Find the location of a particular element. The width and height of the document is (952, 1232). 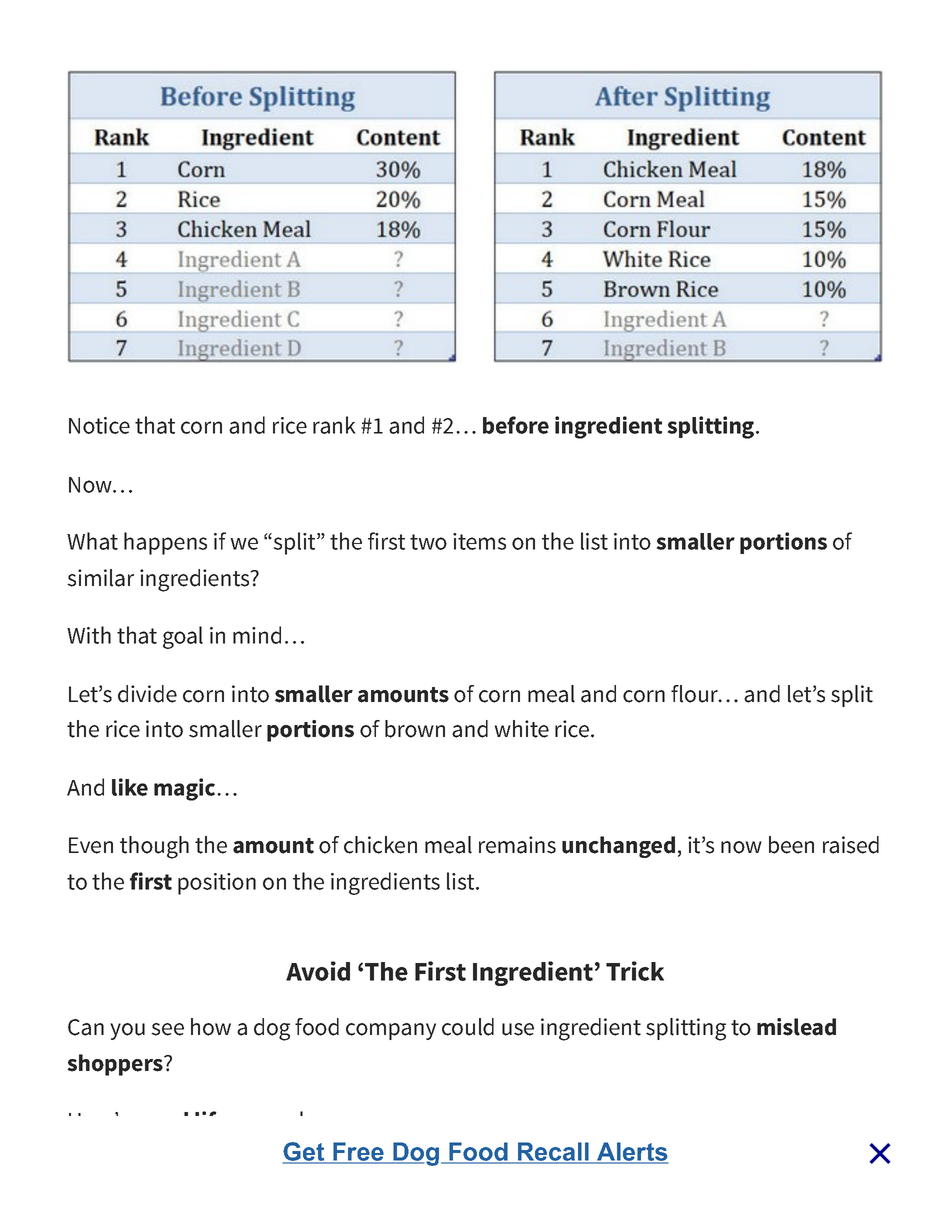

been is located at coordinates (791, 845).
